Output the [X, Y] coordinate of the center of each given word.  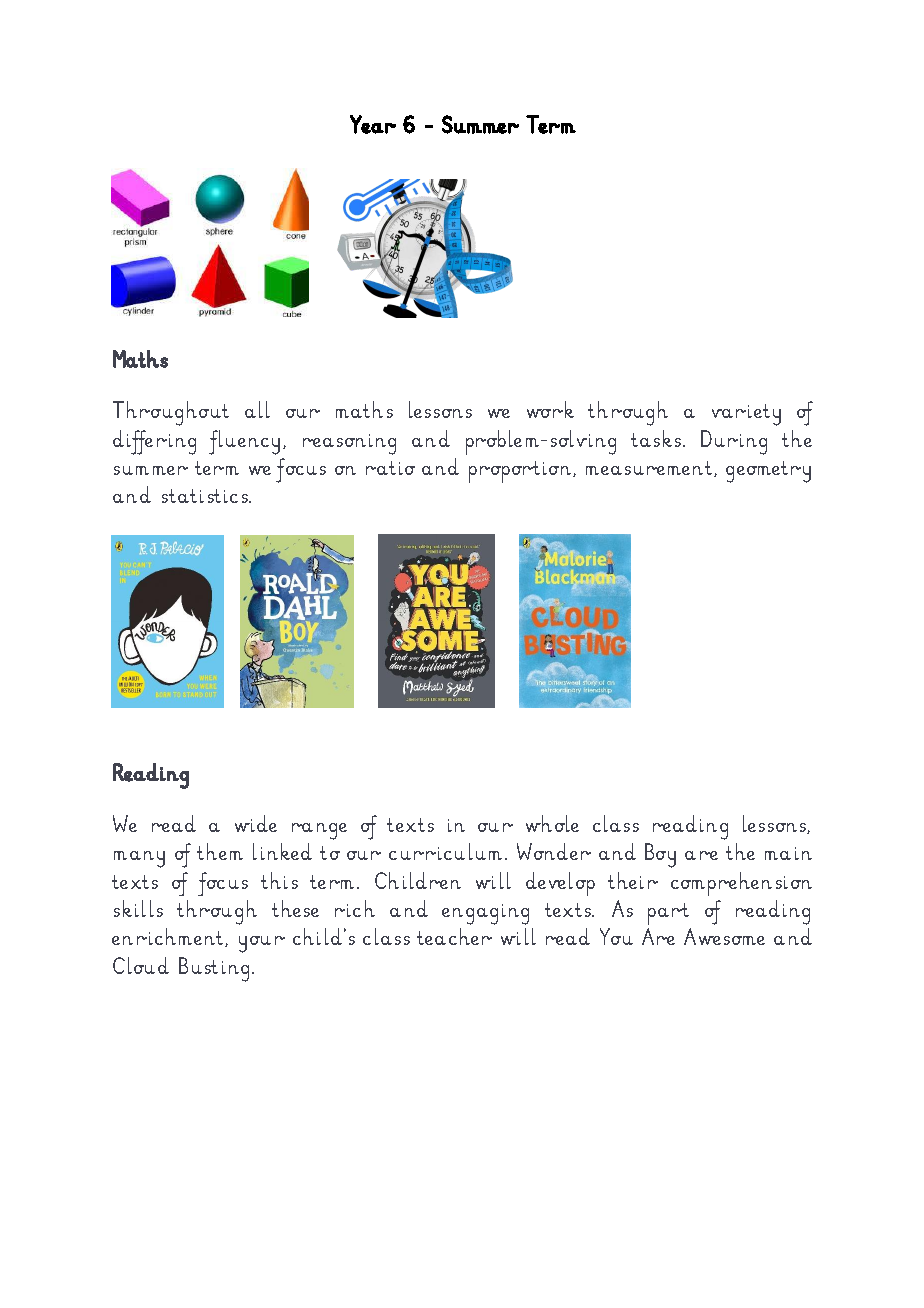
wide [256, 823]
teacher [454, 936]
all [257, 409]
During [734, 442]
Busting [214, 969]
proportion [521, 472]
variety [746, 415]
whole [552, 823]
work [550, 409]
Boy [660, 855]
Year [373, 124]
